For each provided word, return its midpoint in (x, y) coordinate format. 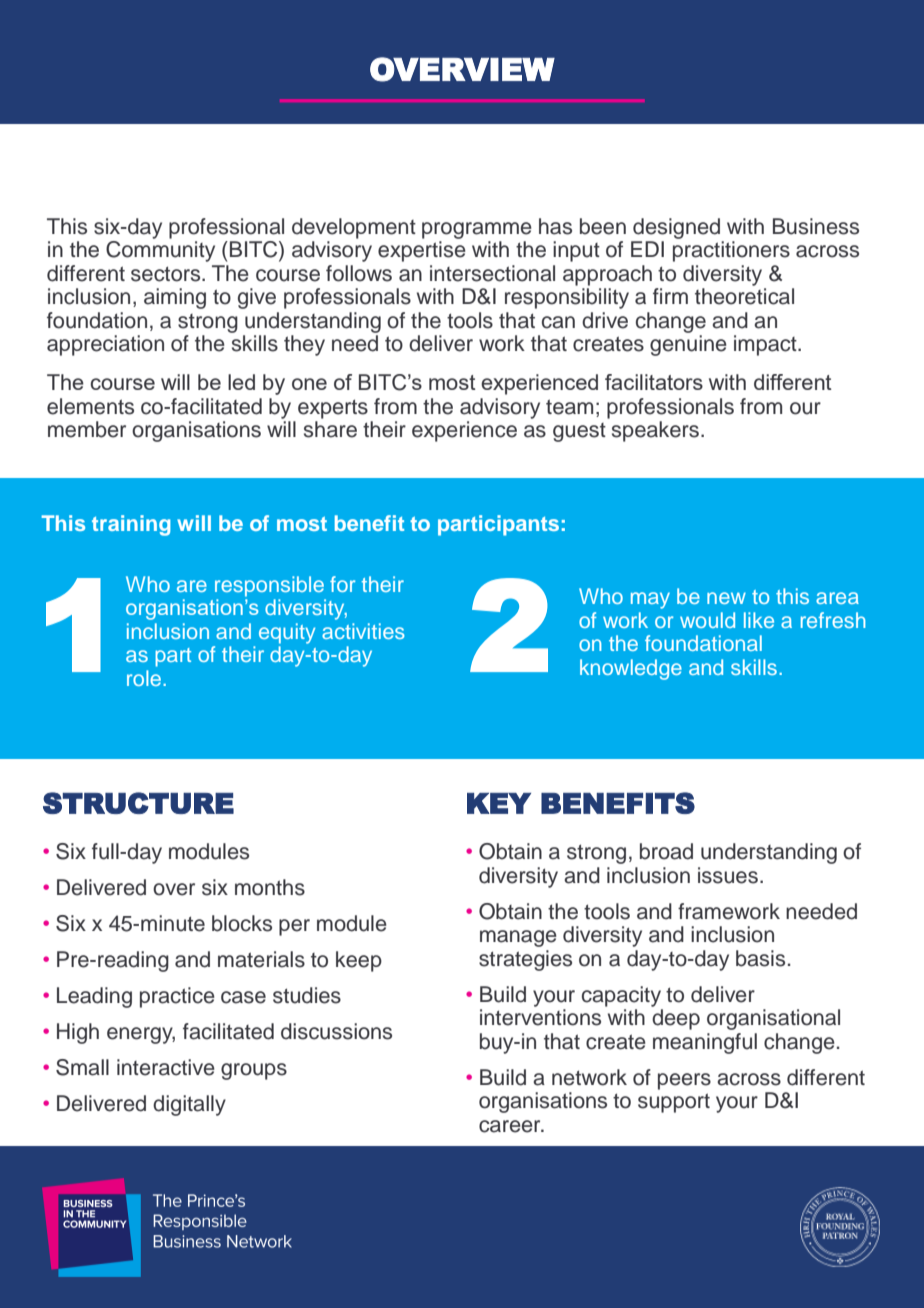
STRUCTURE (138, 803)
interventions (540, 1017)
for (342, 584)
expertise (422, 251)
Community (160, 251)
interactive (166, 1067)
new (726, 598)
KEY (499, 803)
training (131, 525)
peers (684, 1081)
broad (666, 851)
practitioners (731, 251)
